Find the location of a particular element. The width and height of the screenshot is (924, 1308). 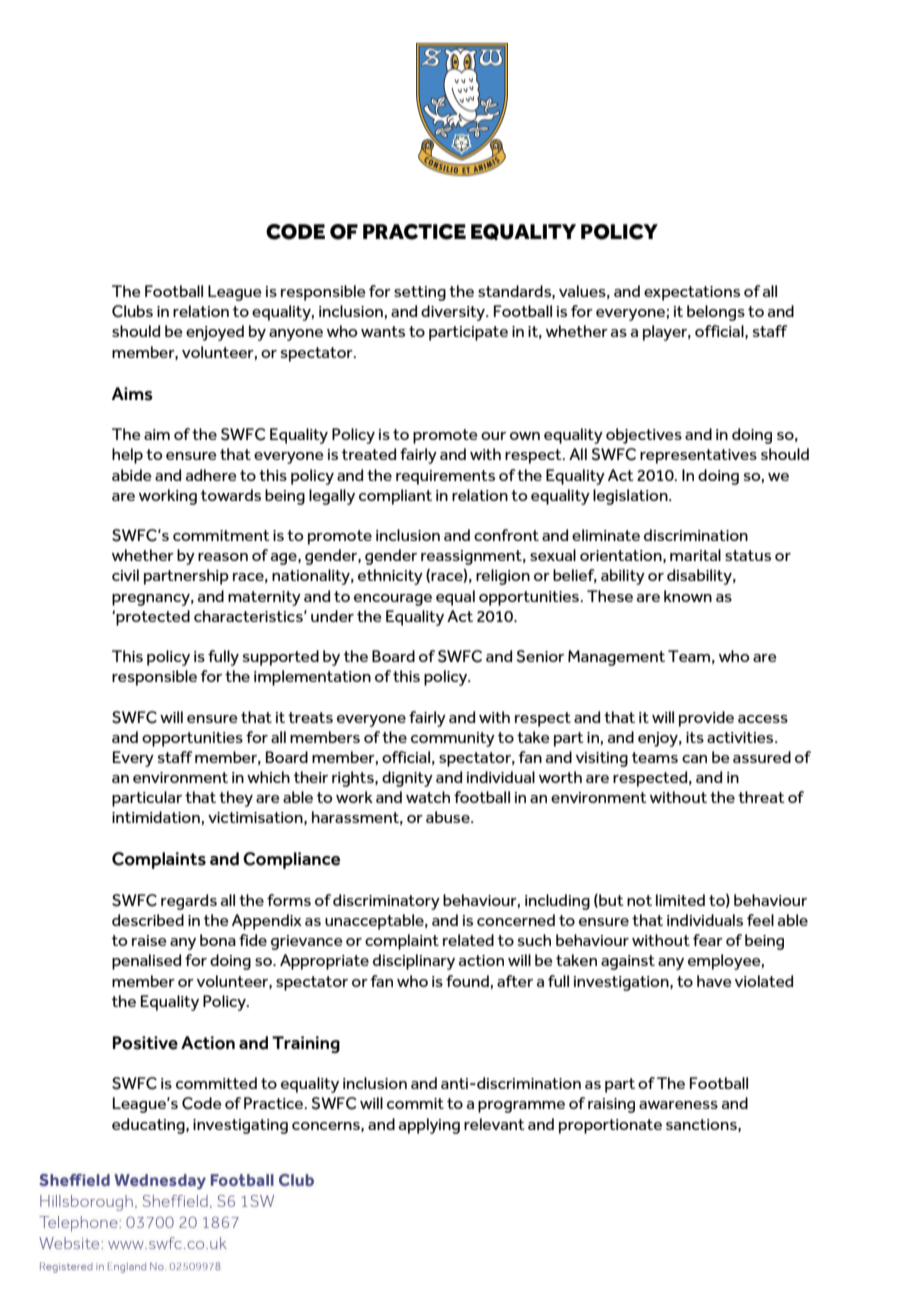

diversity is located at coordinates (454, 313).
